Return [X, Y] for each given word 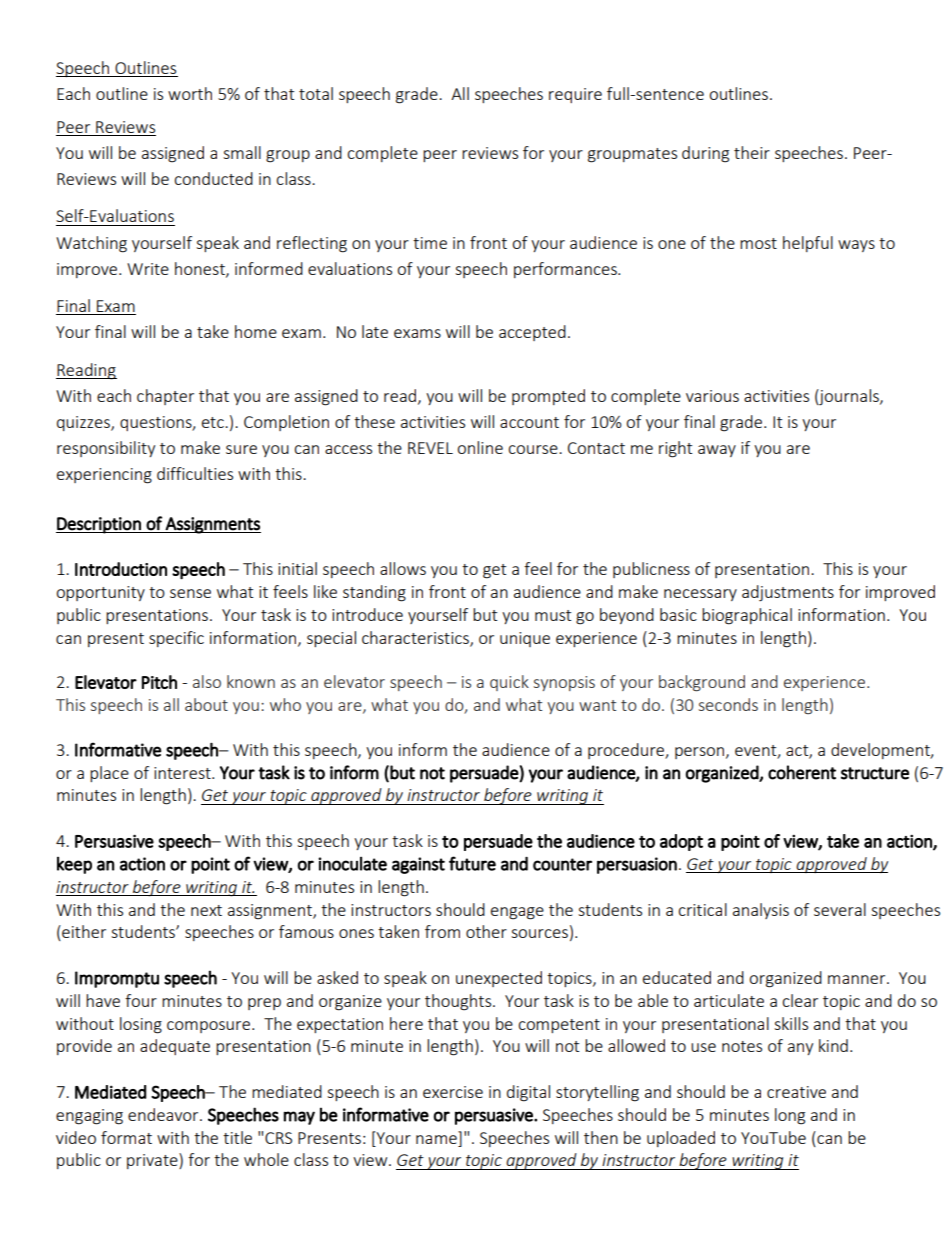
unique [525, 639]
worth [190, 93]
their [752, 152]
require [575, 95]
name [436, 1139]
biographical [747, 616]
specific [176, 639]
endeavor [164, 1114]
